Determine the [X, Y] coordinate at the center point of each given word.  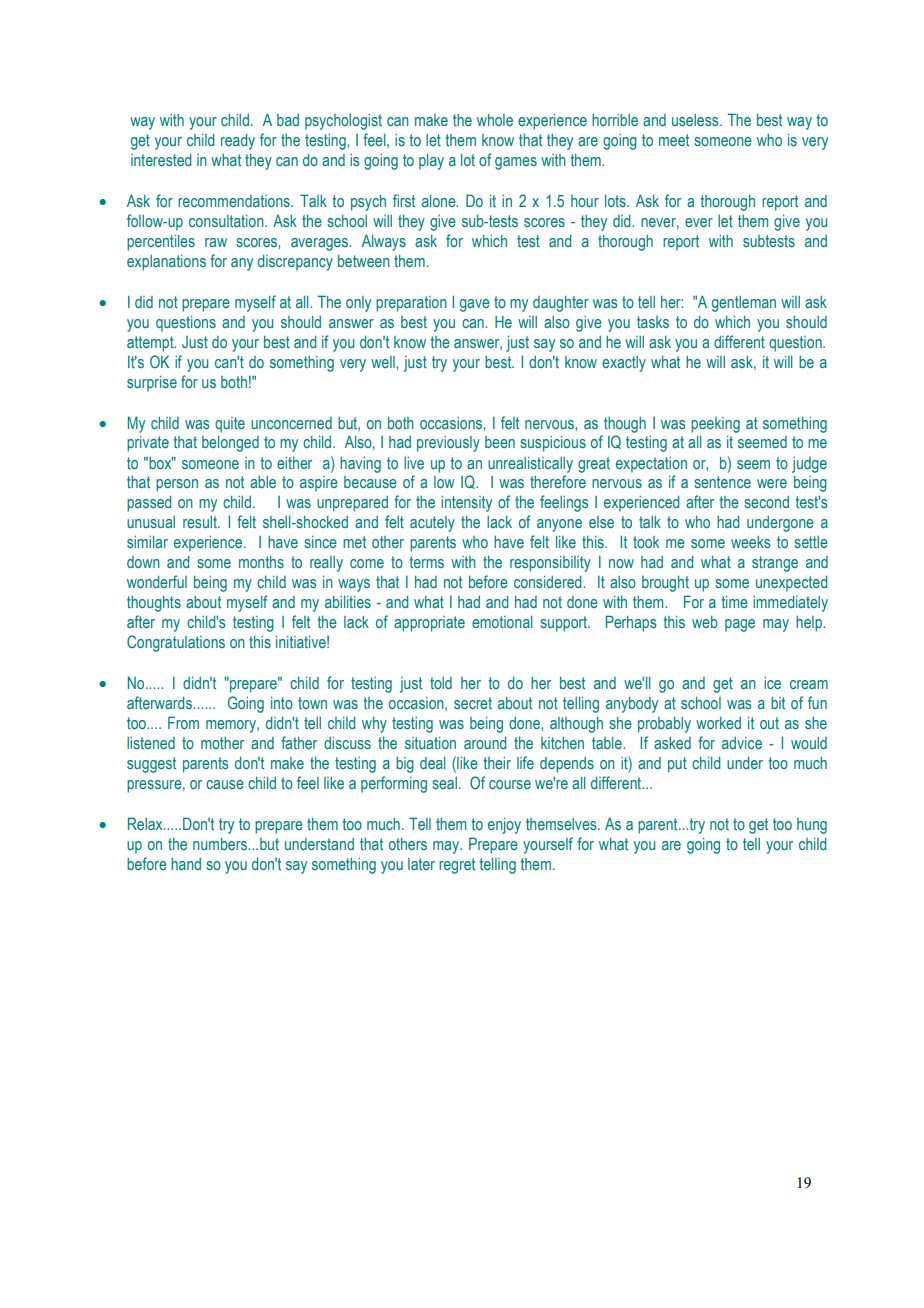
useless [696, 120]
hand [186, 864]
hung [812, 826]
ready [238, 142]
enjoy [504, 826]
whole [495, 120]
